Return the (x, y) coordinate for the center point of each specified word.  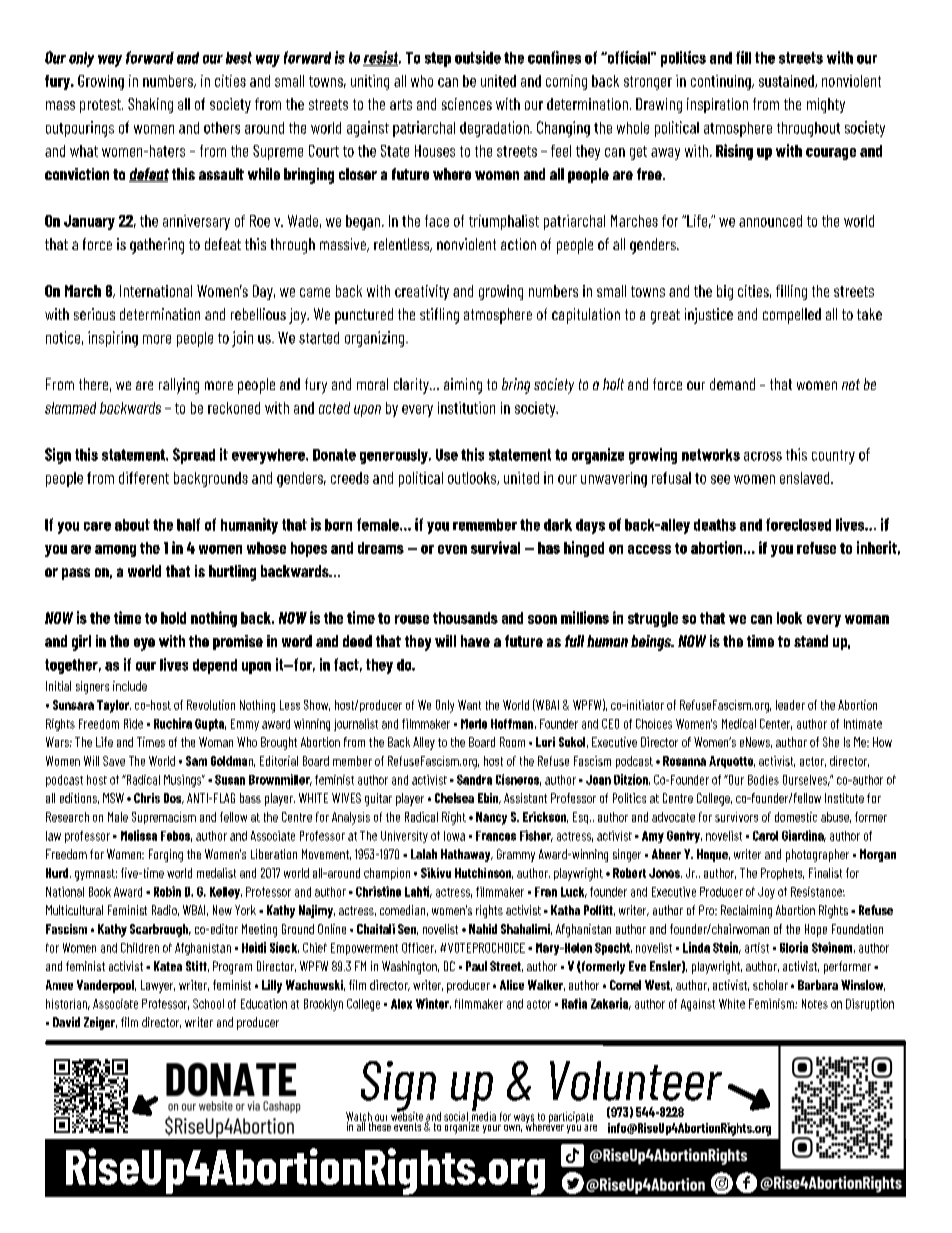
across (763, 456)
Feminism (772, 1004)
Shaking (150, 105)
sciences (467, 104)
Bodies (763, 780)
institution (466, 408)
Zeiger (100, 1023)
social (457, 1117)
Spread (194, 456)
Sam (196, 761)
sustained (787, 81)
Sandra (474, 780)
